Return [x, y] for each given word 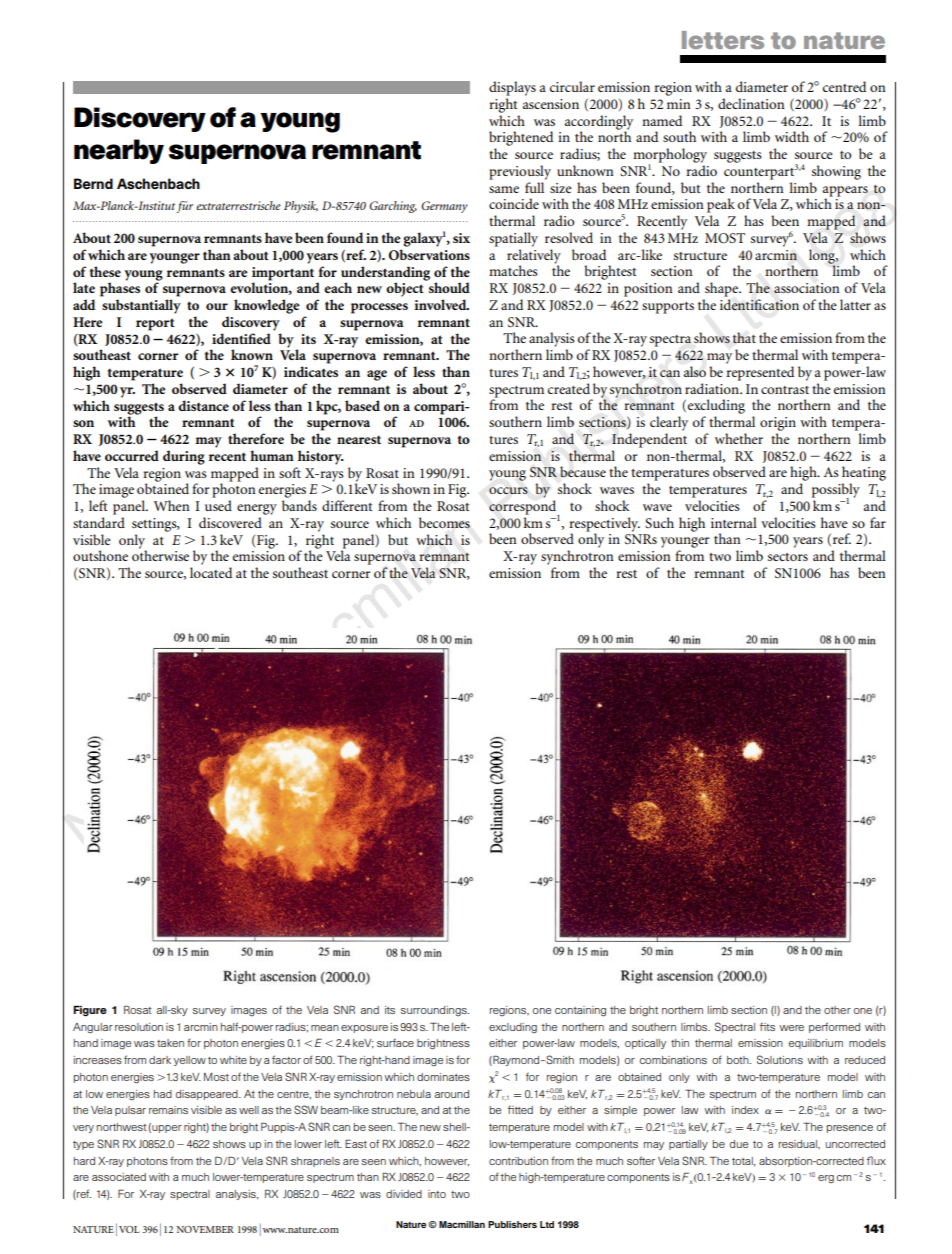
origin [778, 424]
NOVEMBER [205, 1229]
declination [751, 103]
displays [512, 88]
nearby [119, 151]
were [791, 1028]
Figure [90, 1011]
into [437, 1194]
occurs [508, 490]
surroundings [435, 1011]
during [184, 457]
